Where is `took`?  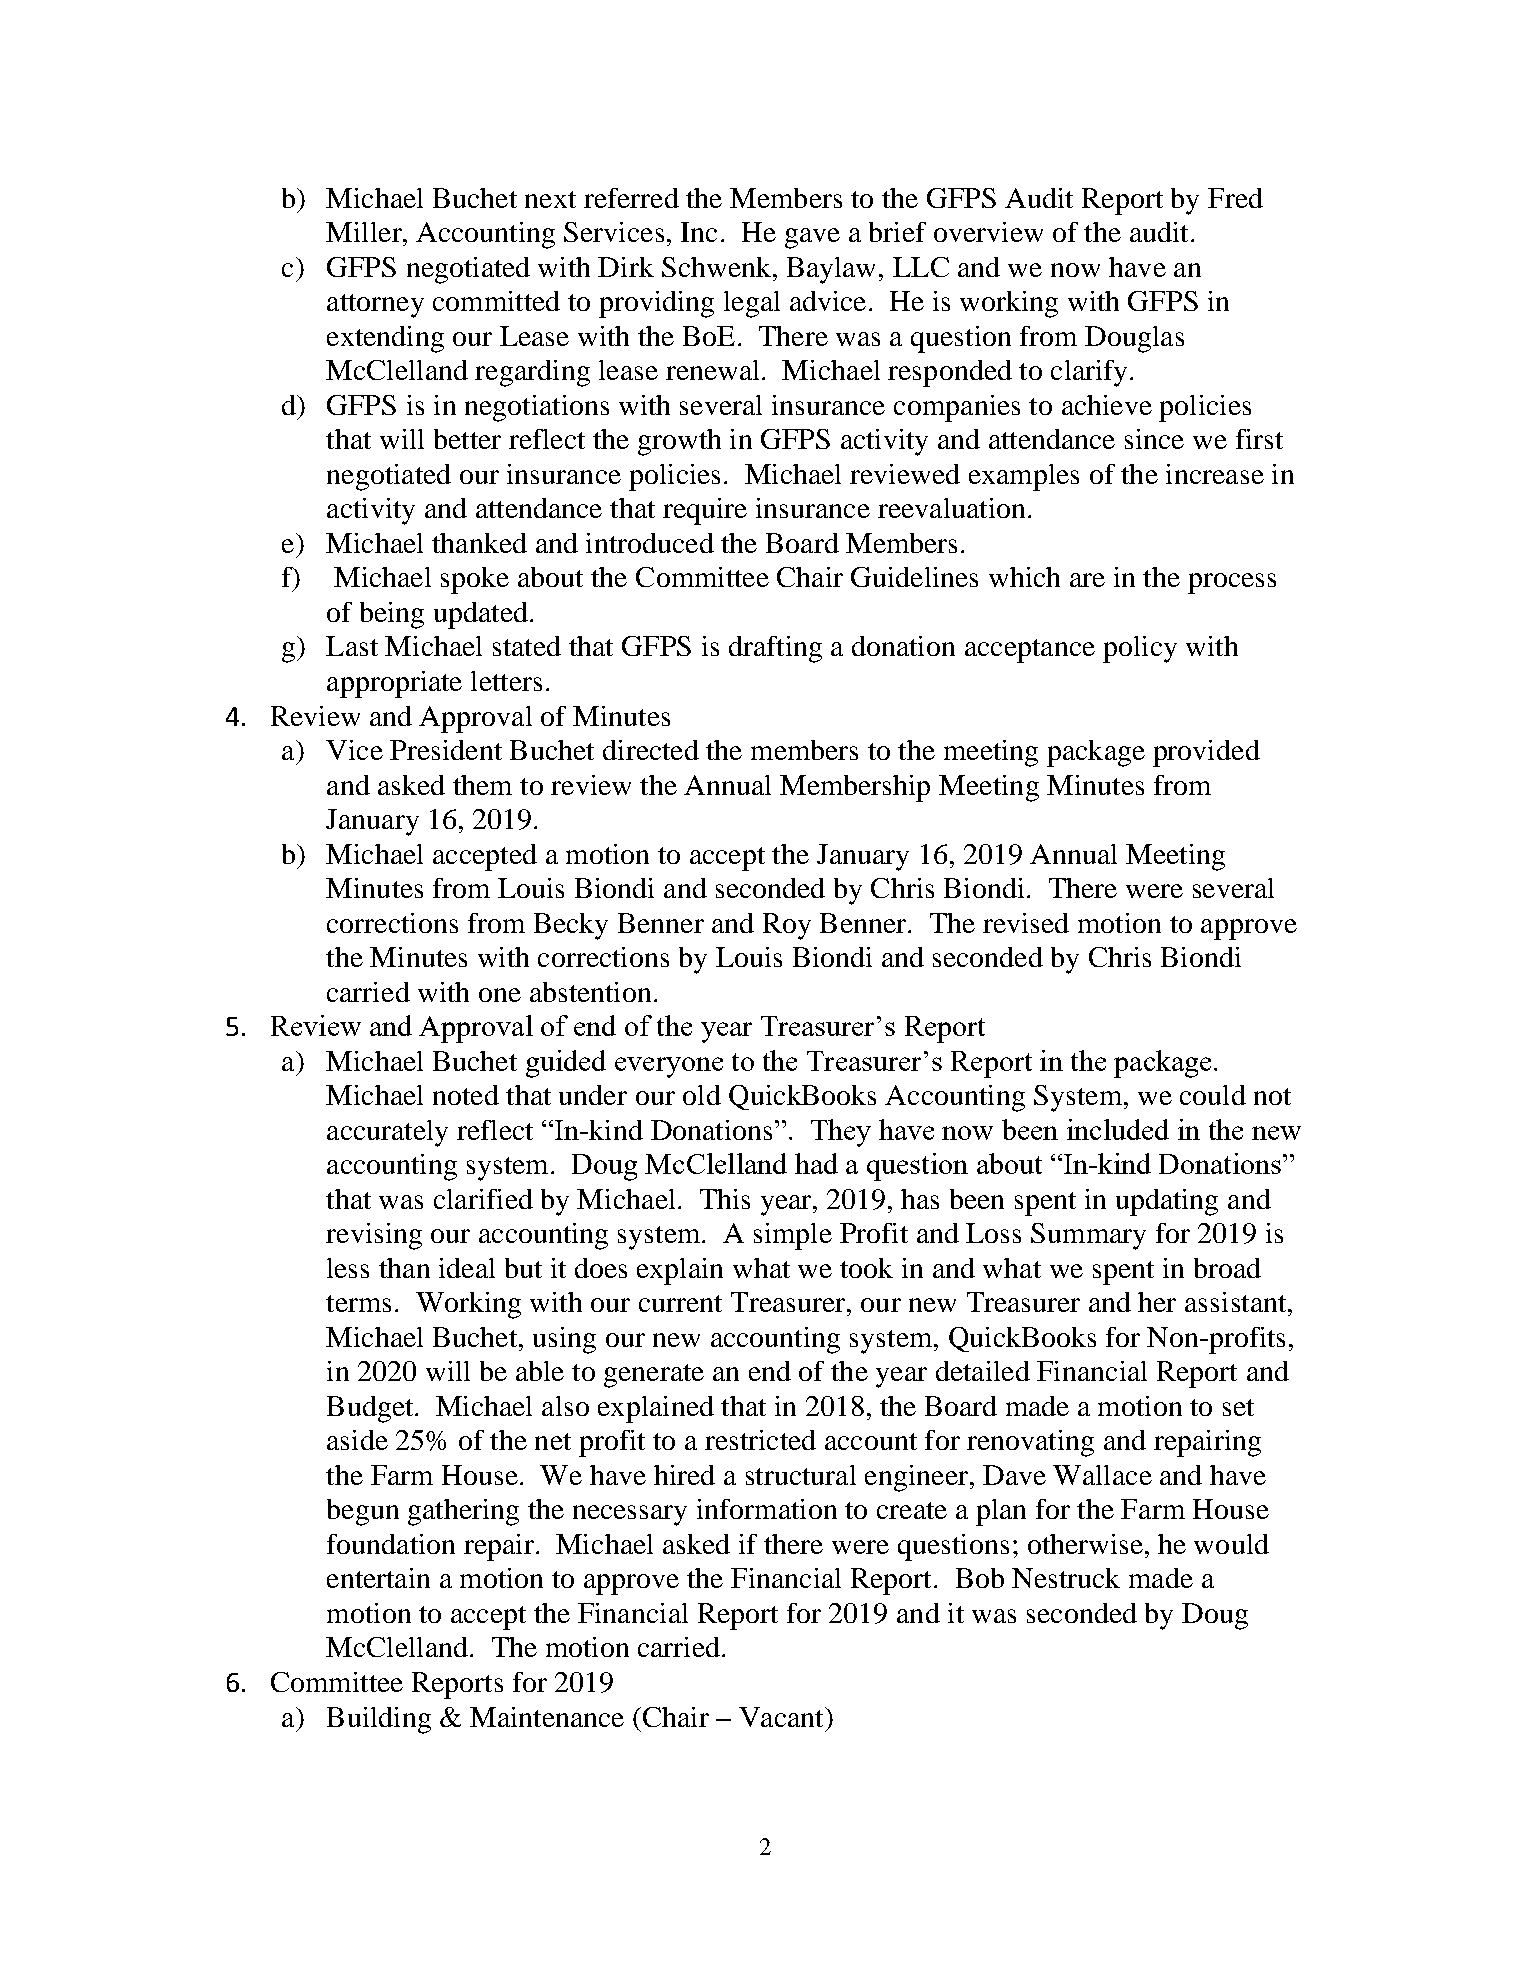 took is located at coordinates (866, 1268).
